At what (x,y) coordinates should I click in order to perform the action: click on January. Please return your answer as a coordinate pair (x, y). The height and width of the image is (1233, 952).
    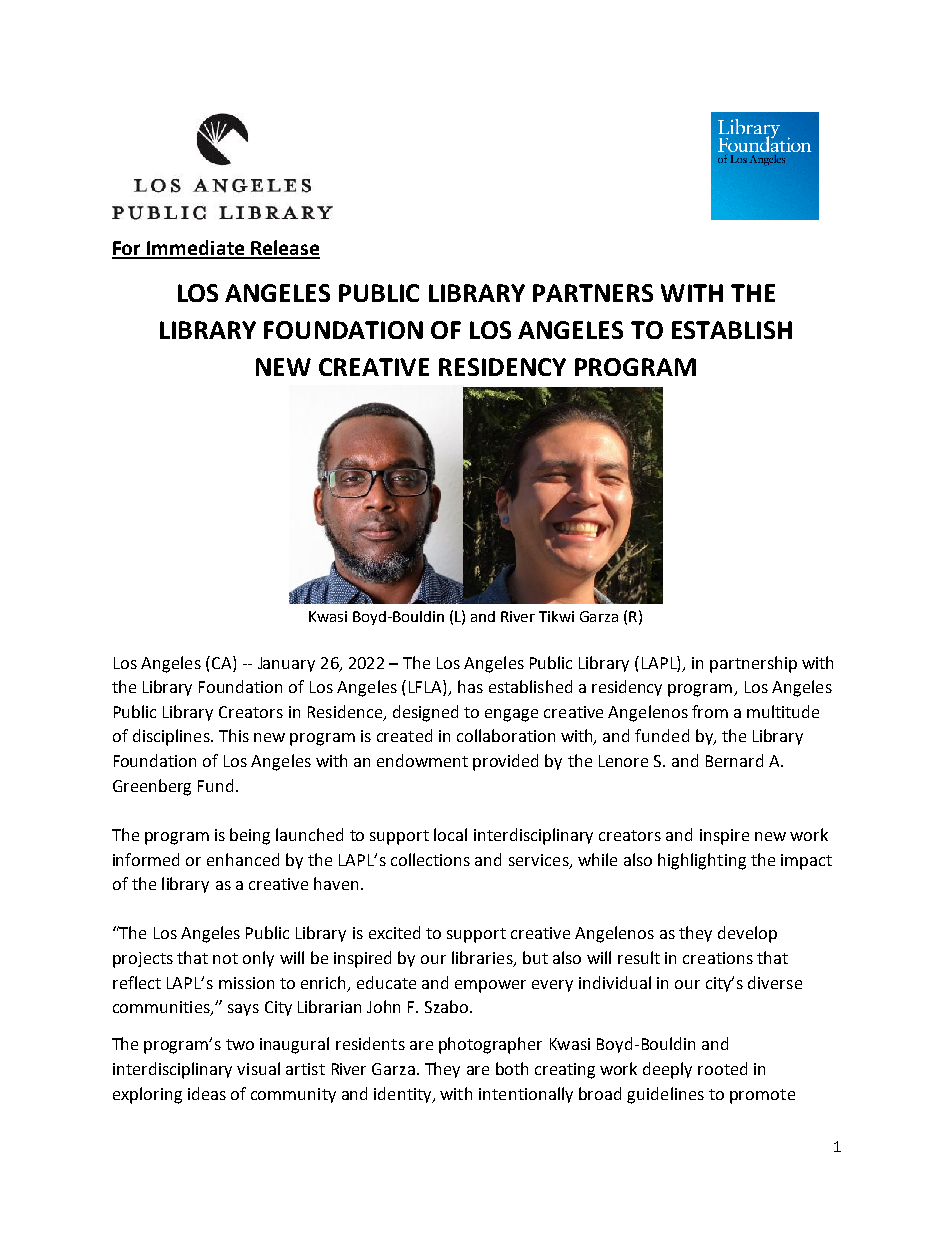
    Looking at the image, I should click on (286, 664).
